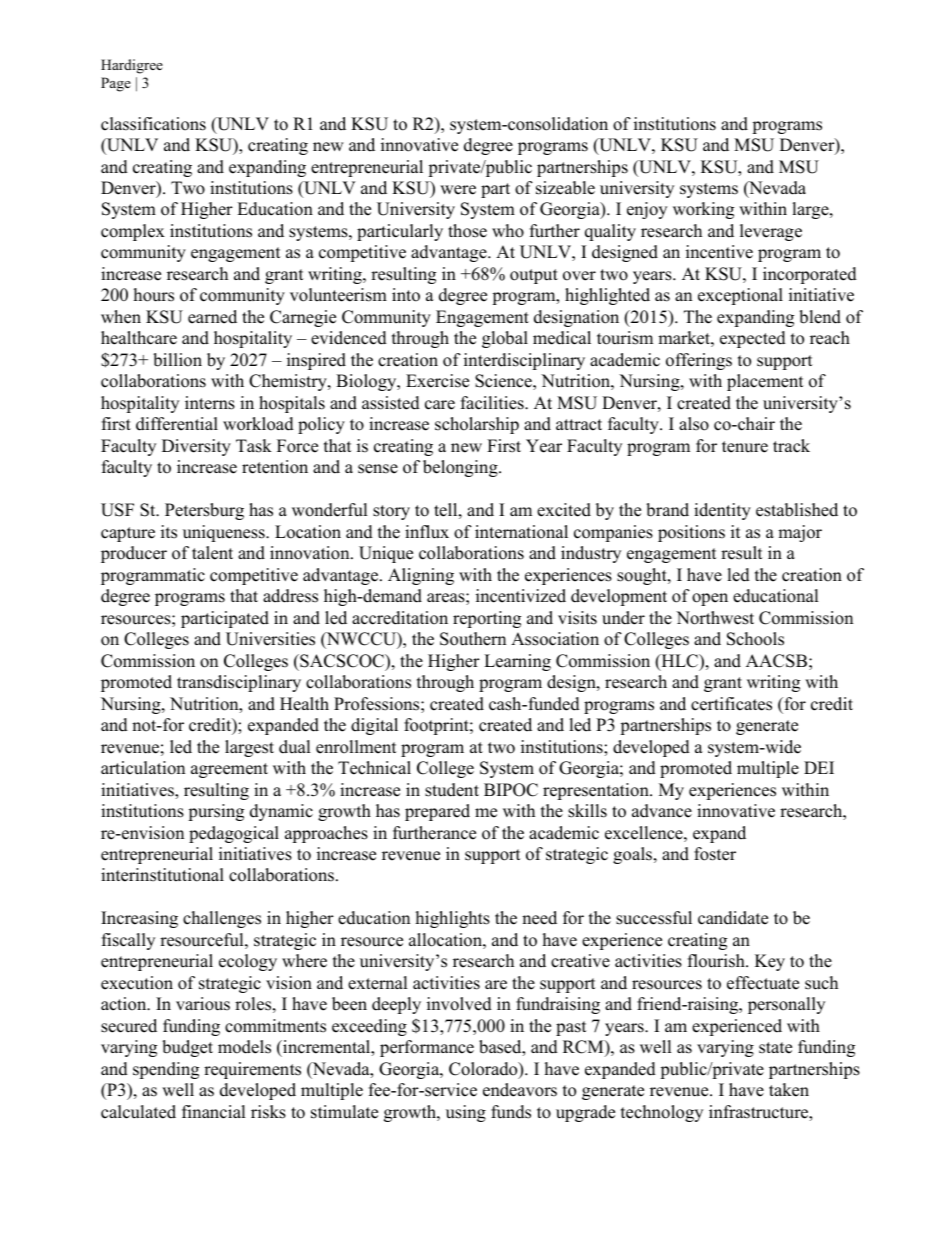 The width and height of the page is (952, 1233). Describe the element at coordinates (166, 1070) in the page. I see `spending` at that location.
